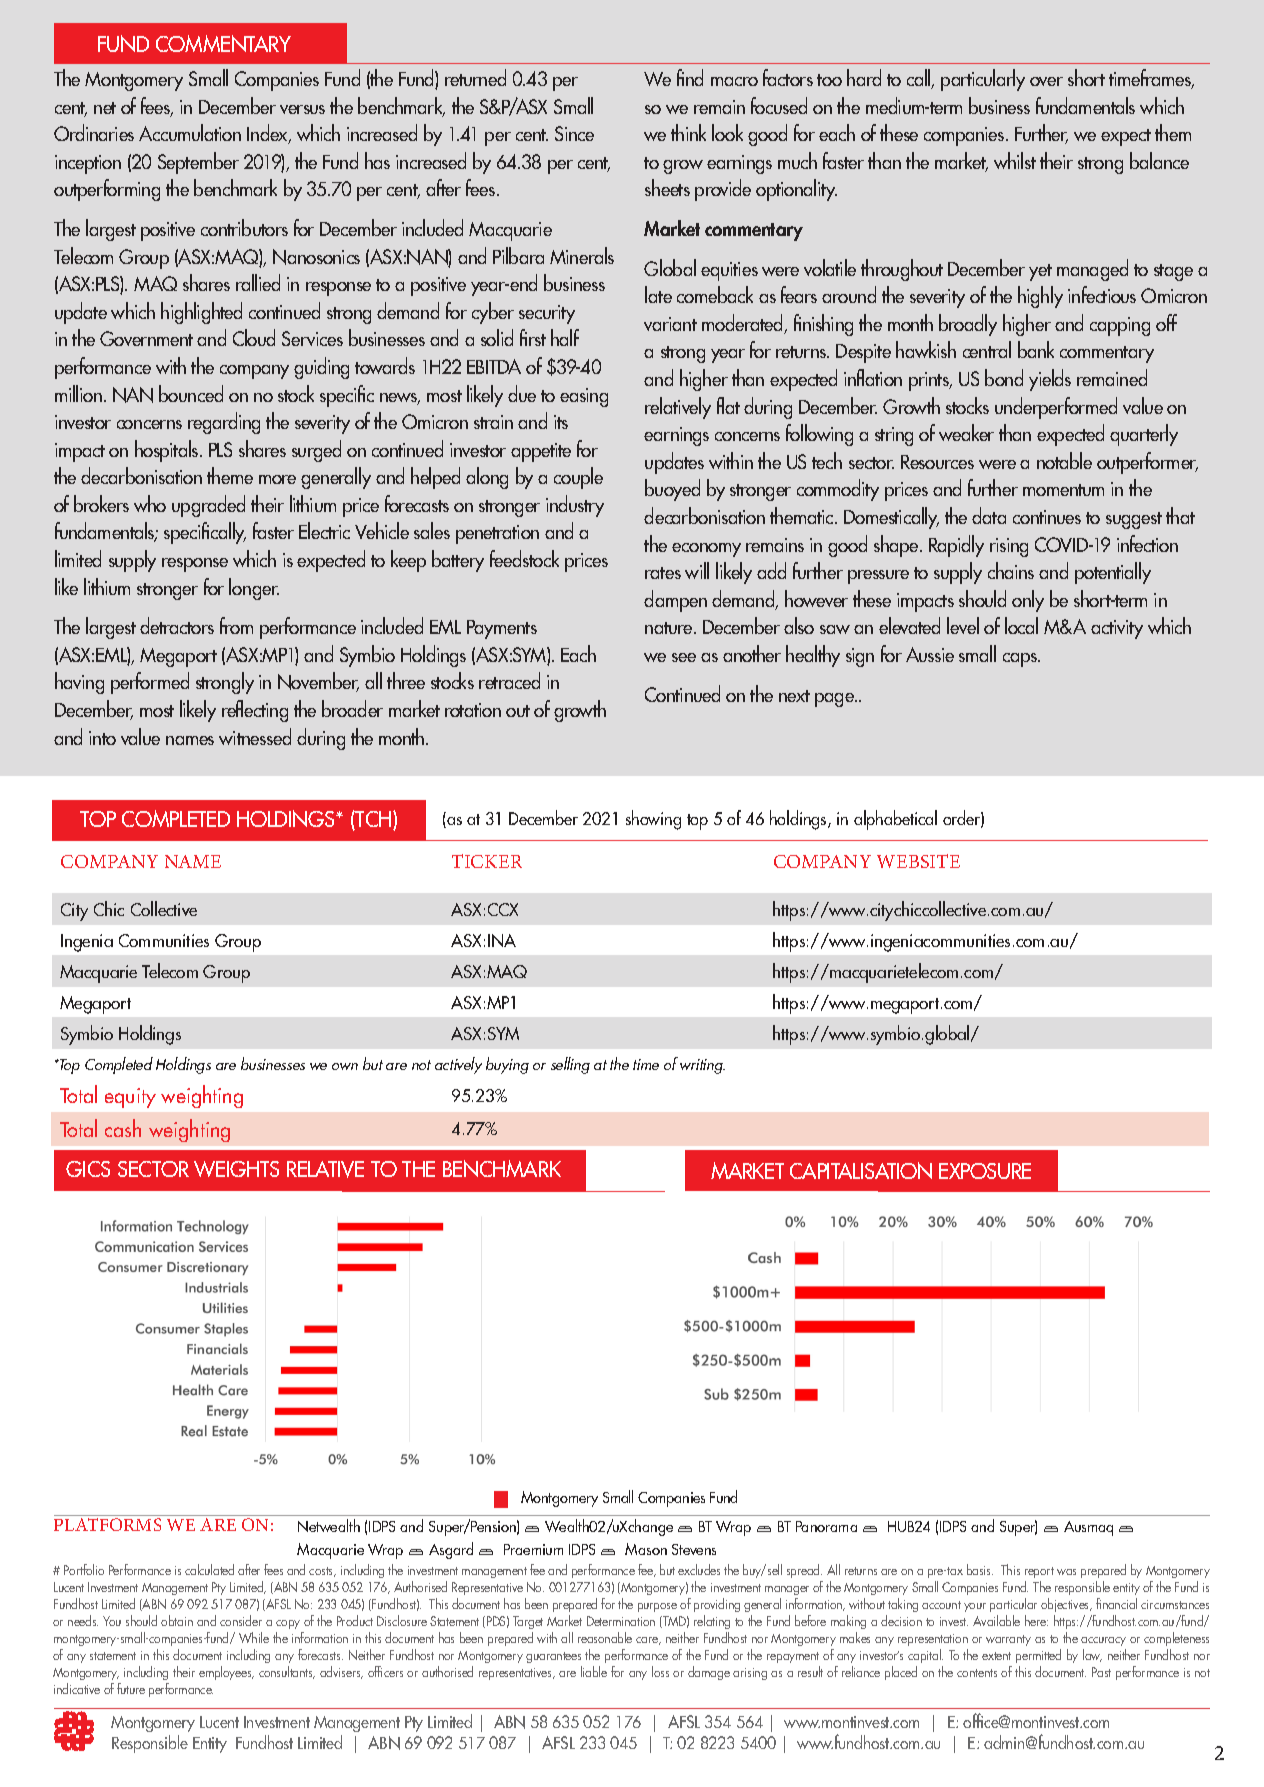 This screenshot has width=1264, height=1787. What do you see at coordinates (241, 1620) in the screenshot?
I see `consider` at bounding box center [241, 1620].
